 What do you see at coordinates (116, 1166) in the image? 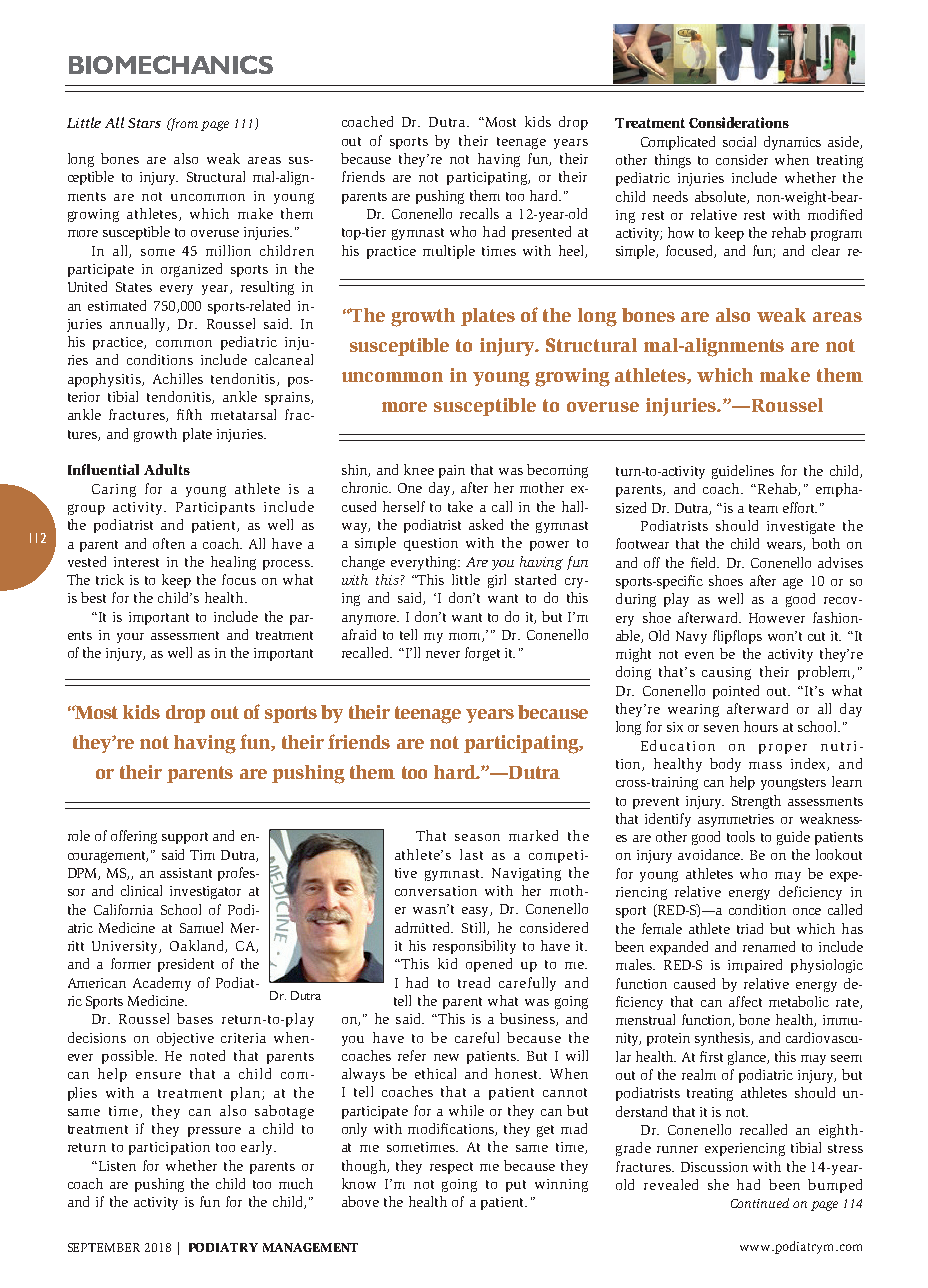
I see `Listen` at bounding box center [116, 1166].
